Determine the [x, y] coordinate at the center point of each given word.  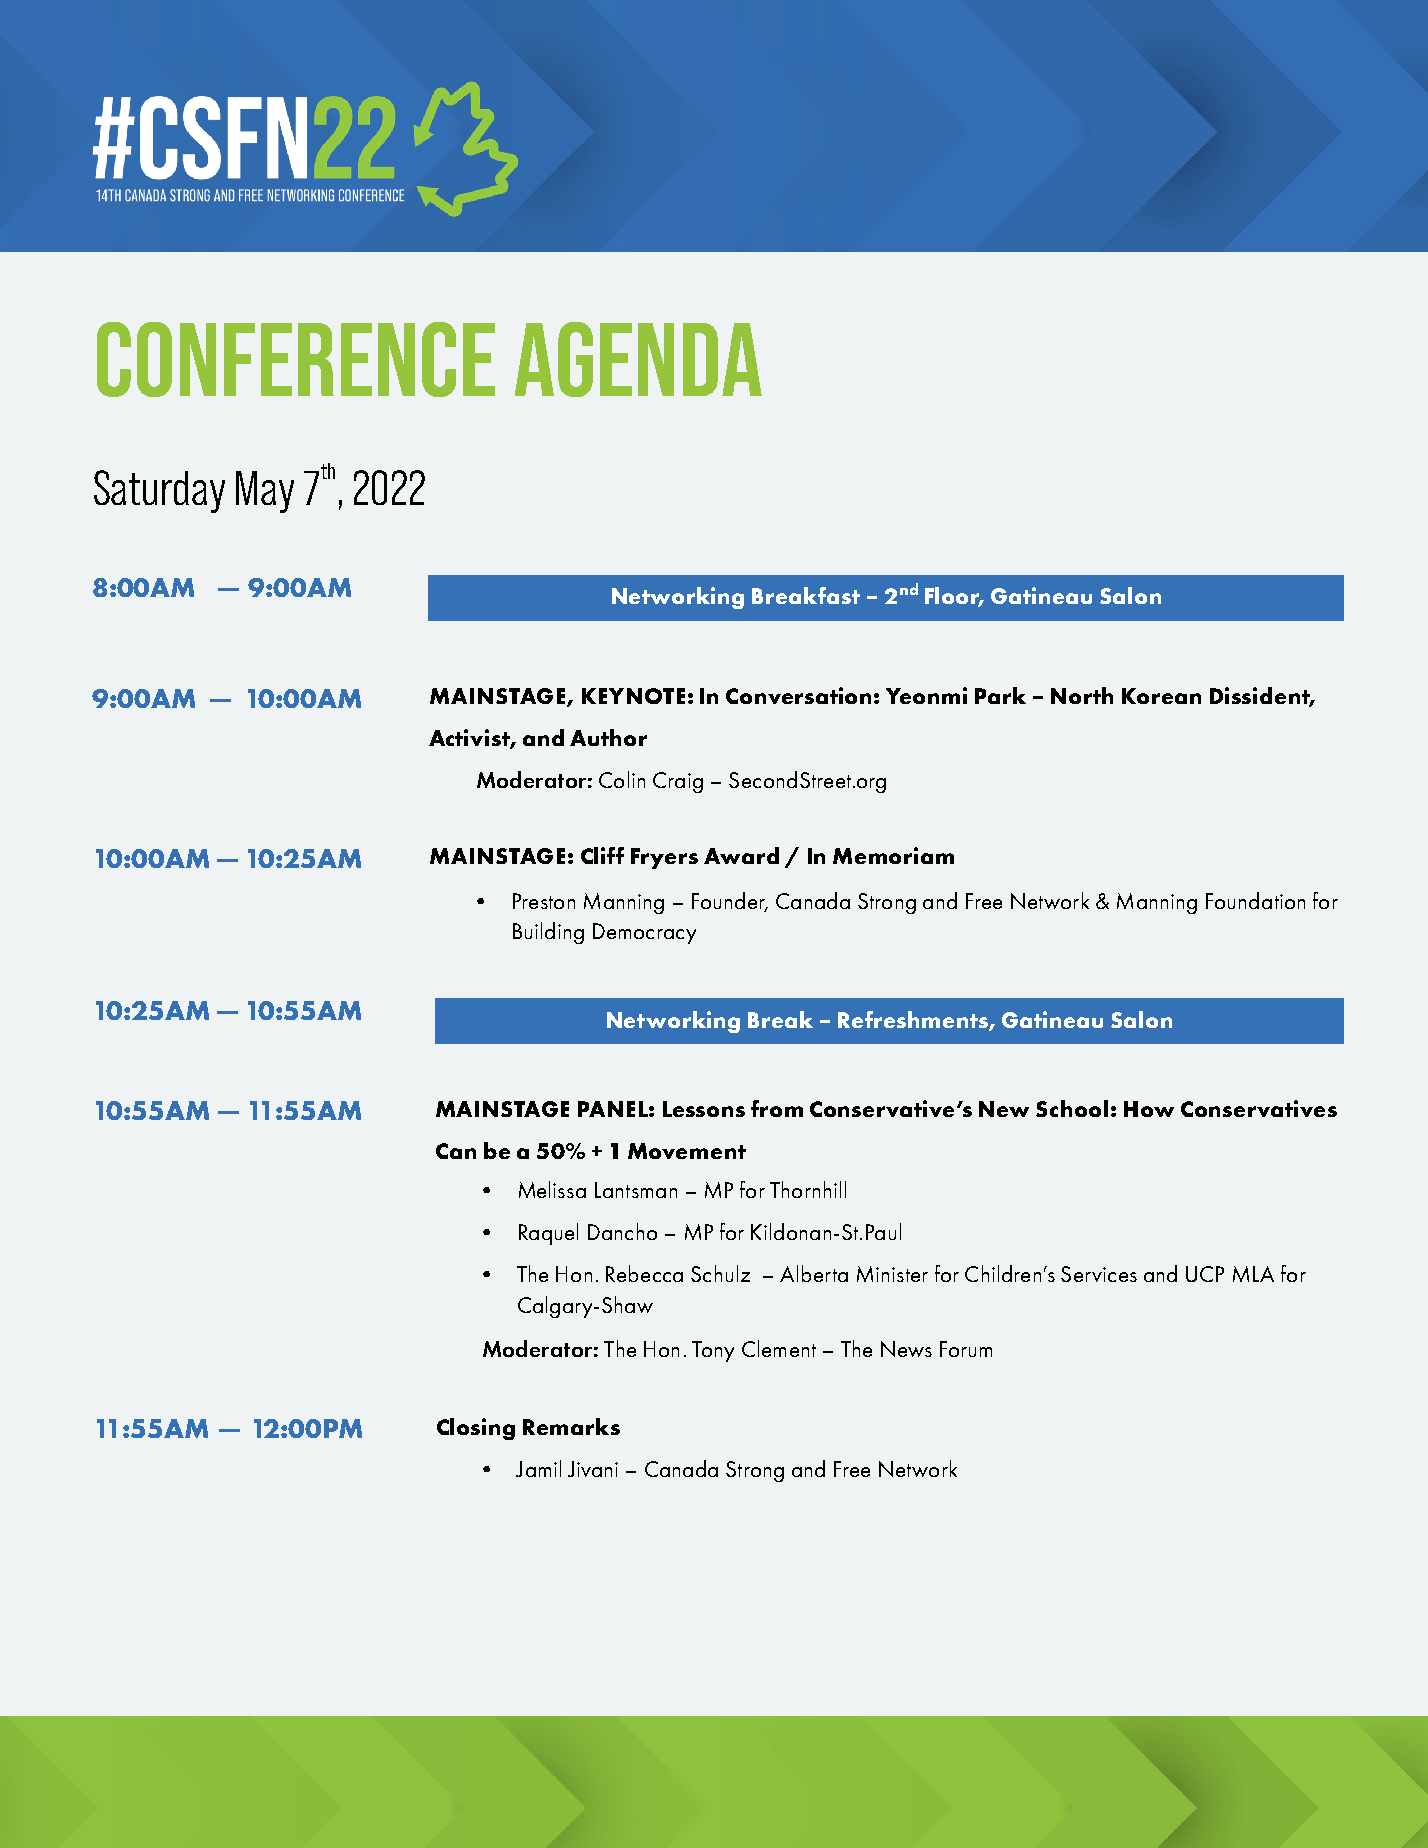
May [265, 492]
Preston [544, 901]
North [1082, 695]
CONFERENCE [296, 359]
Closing [476, 1429]
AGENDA [638, 359]
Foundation [1255, 900]
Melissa [552, 1189]
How [1149, 1109]
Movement [687, 1151]
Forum [966, 1349]
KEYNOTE [633, 696]
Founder [730, 902]
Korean [1161, 696]
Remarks [571, 1426]
